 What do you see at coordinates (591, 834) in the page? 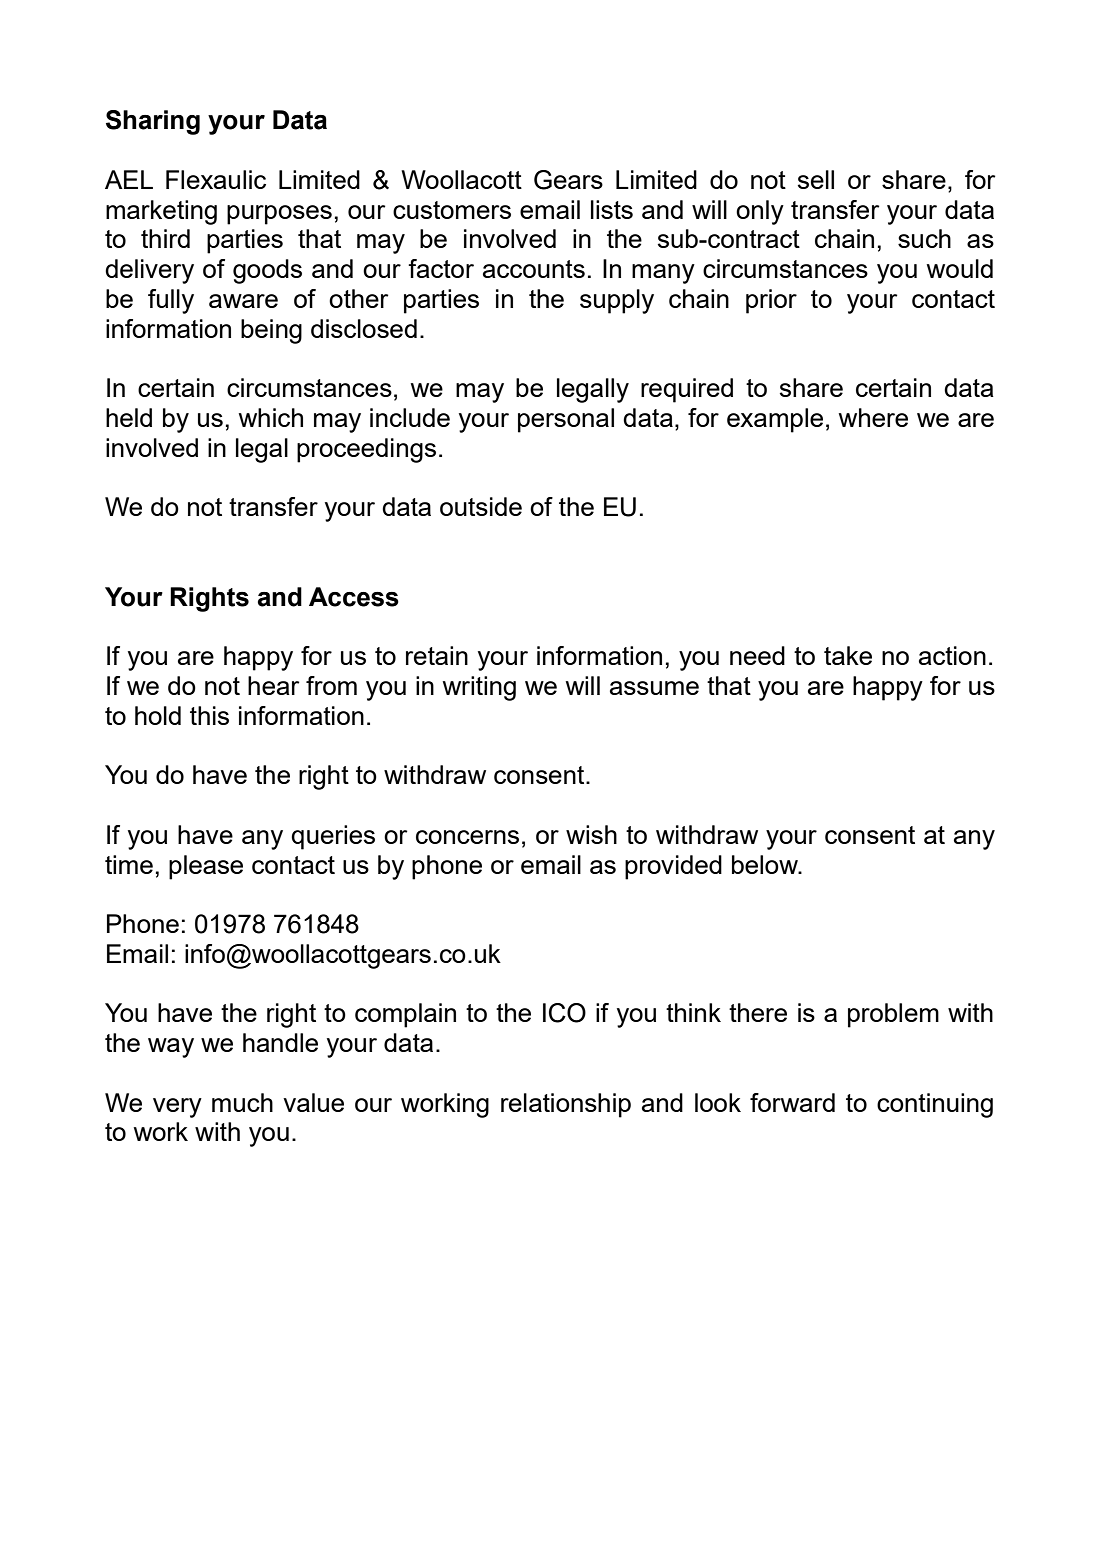
I see `wish` at bounding box center [591, 834].
